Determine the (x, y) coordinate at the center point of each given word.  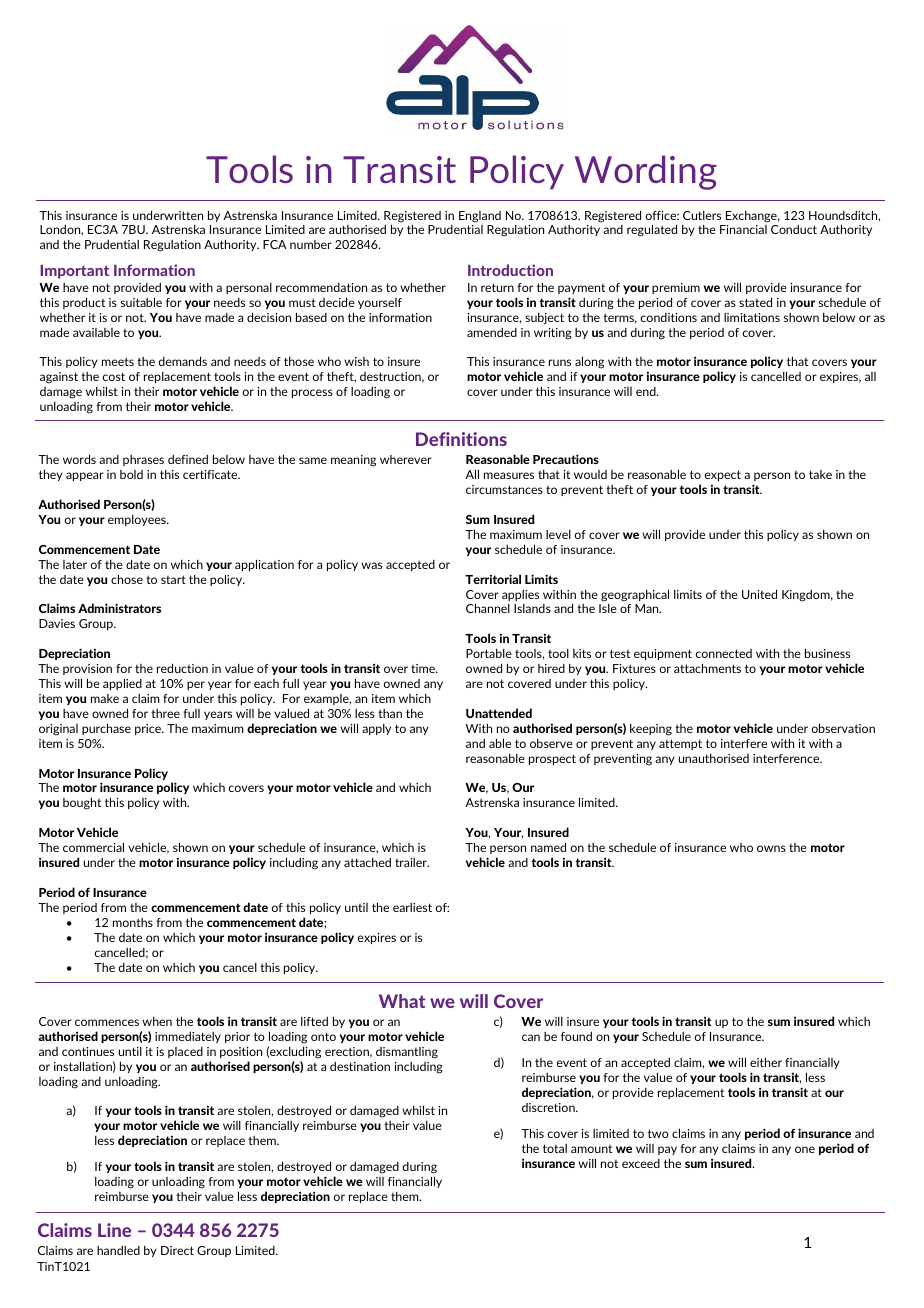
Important (74, 272)
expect (723, 475)
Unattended (499, 713)
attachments (707, 668)
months (133, 922)
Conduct (794, 229)
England (480, 217)
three (165, 713)
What (402, 1001)
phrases (143, 460)
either (766, 1062)
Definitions (461, 439)
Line (114, 1230)
